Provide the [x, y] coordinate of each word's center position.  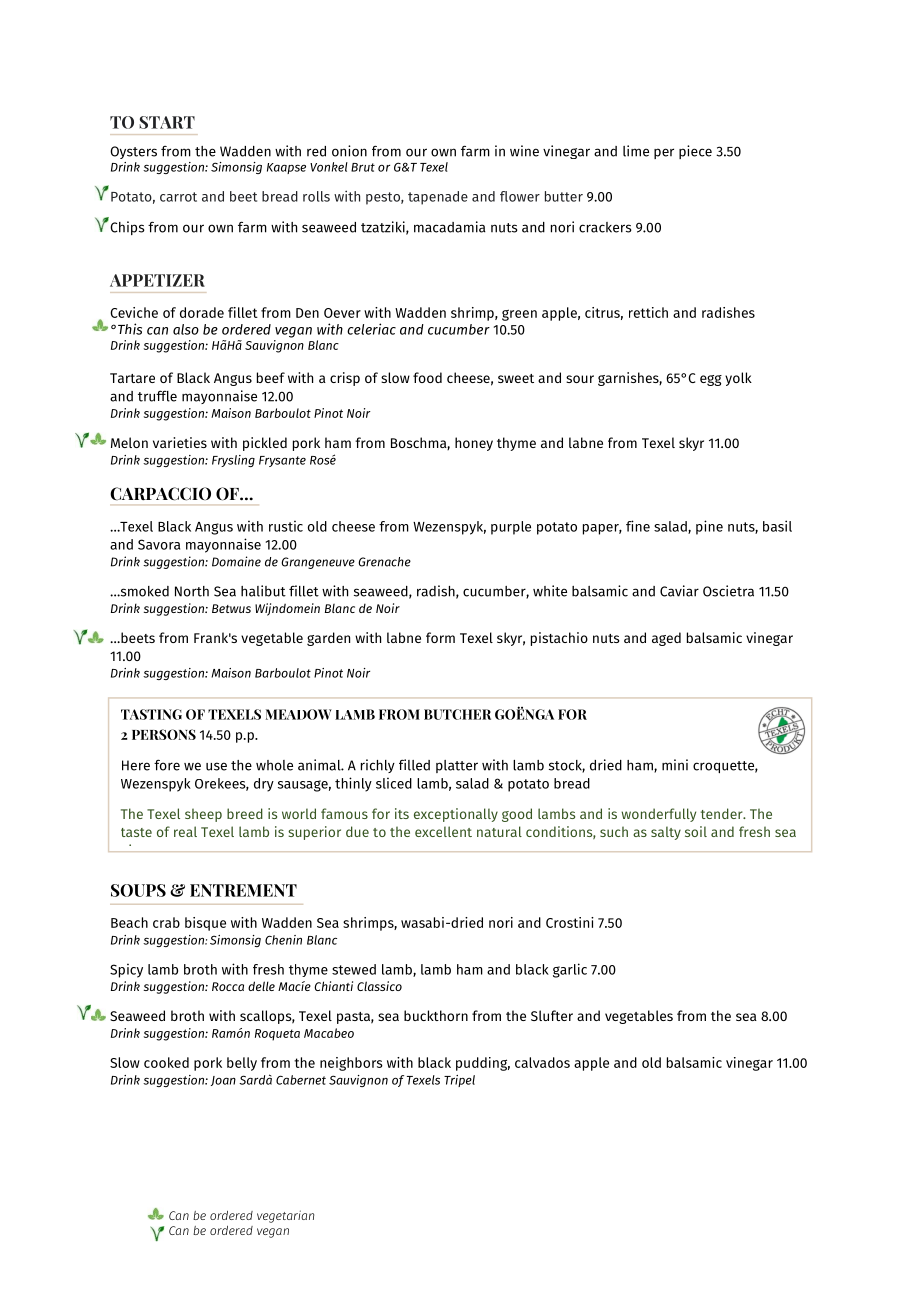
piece [695, 152]
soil [696, 831]
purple [511, 528]
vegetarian [285, 1216]
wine [524, 151]
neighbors [351, 1064]
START [167, 122]
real [185, 831]
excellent [443, 831]
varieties [180, 442]
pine [709, 527]
